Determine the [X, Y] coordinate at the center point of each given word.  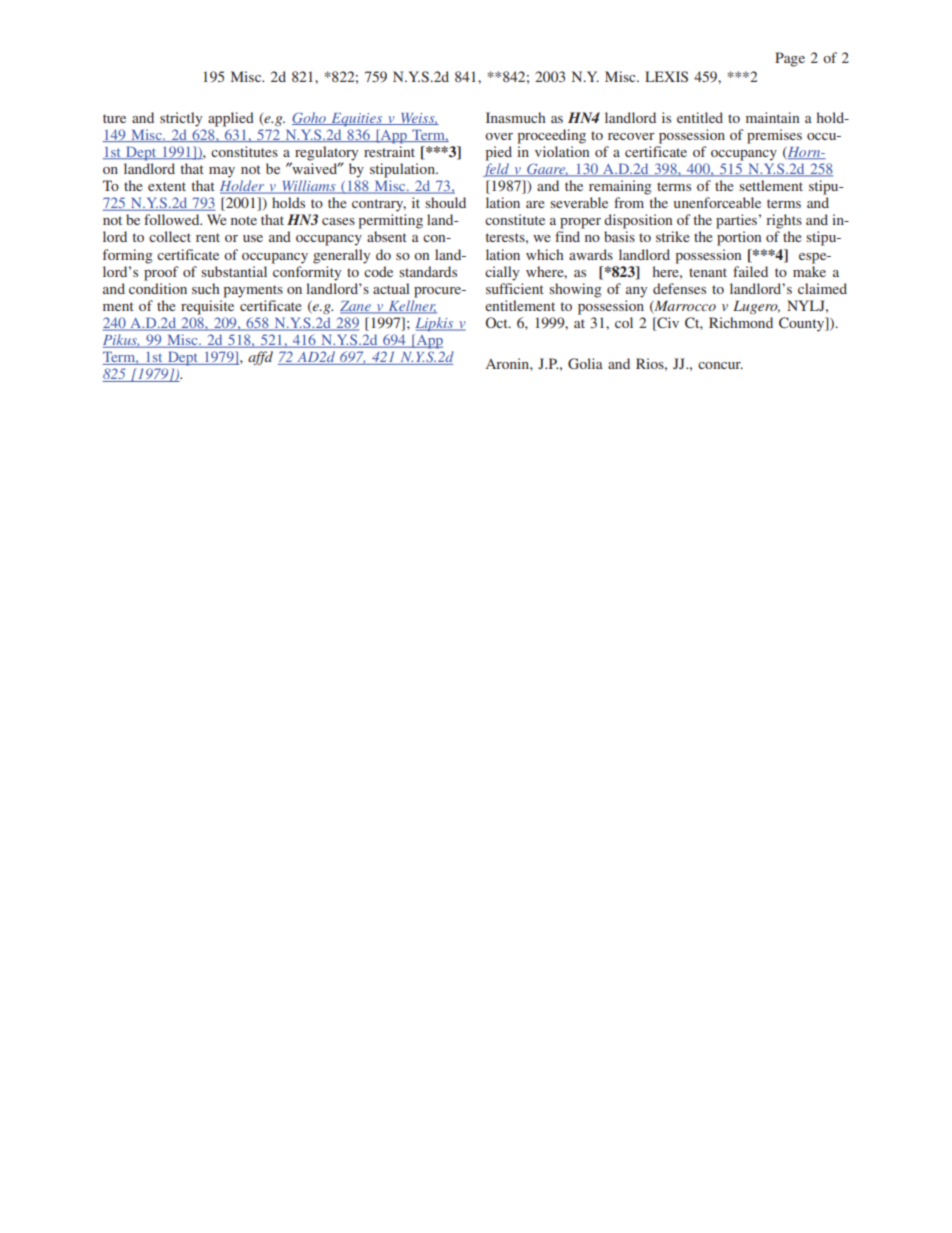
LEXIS [666, 76]
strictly [181, 119]
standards [428, 271]
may [222, 172]
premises [774, 136]
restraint [389, 151]
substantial [234, 271]
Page [790, 59]
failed [750, 271]
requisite [207, 307]
